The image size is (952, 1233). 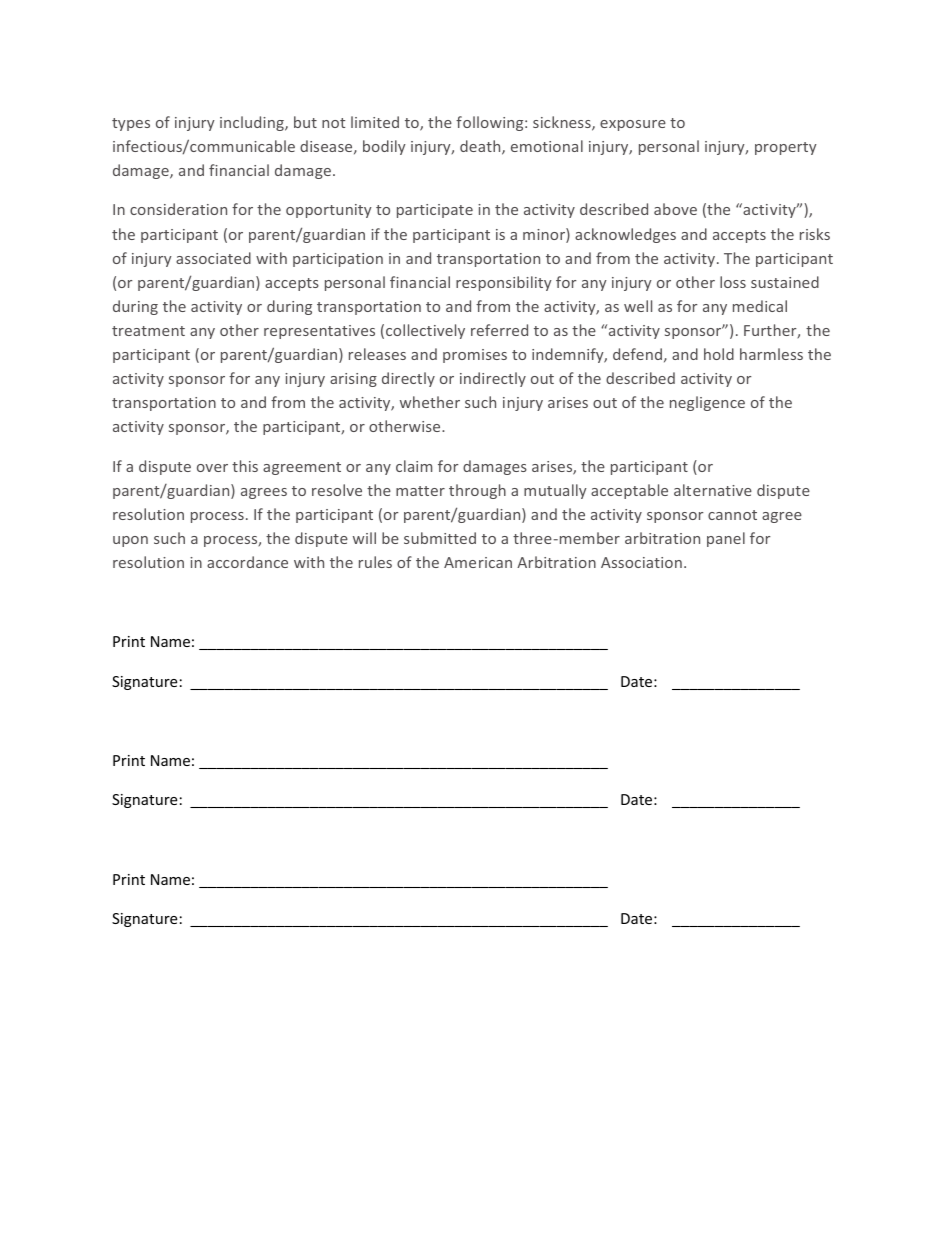 I want to click on over, so click(x=212, y=468).
